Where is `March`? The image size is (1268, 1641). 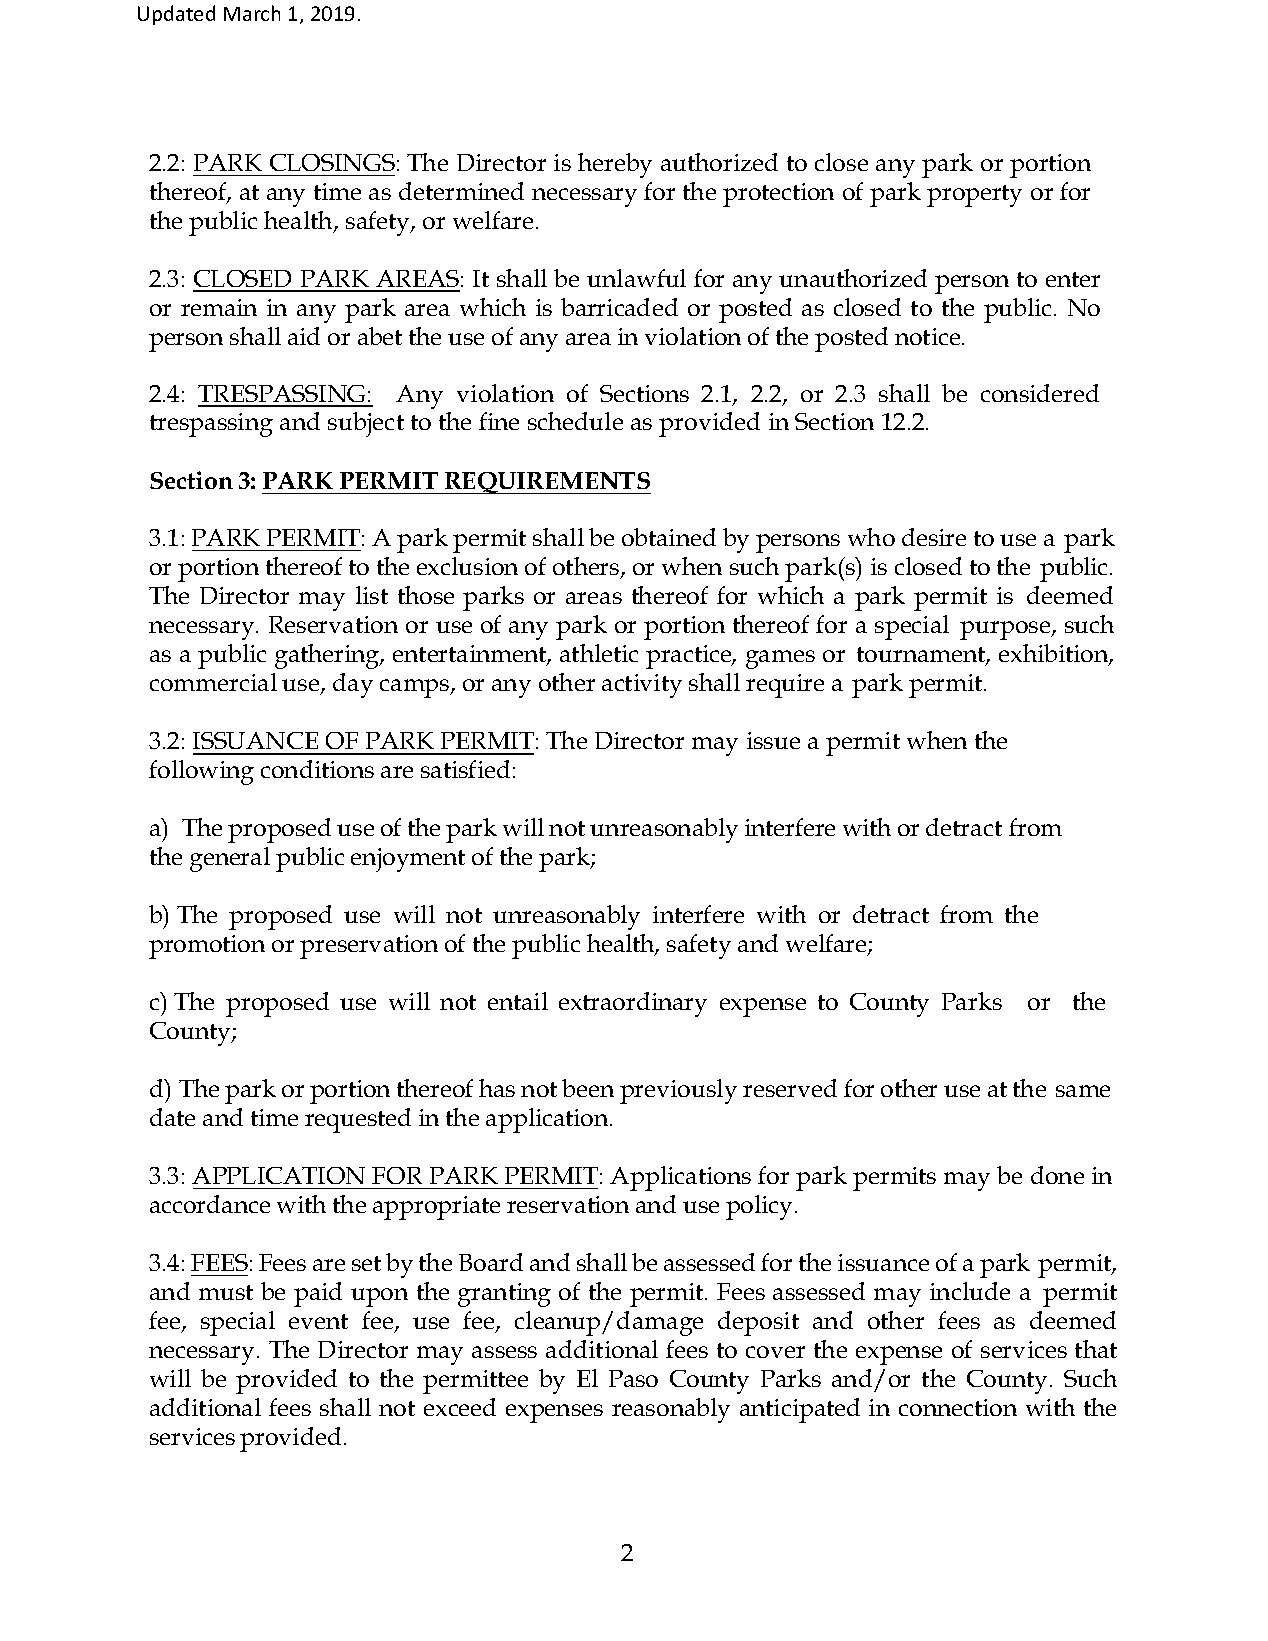 March is located at coordinates (252, 13).
